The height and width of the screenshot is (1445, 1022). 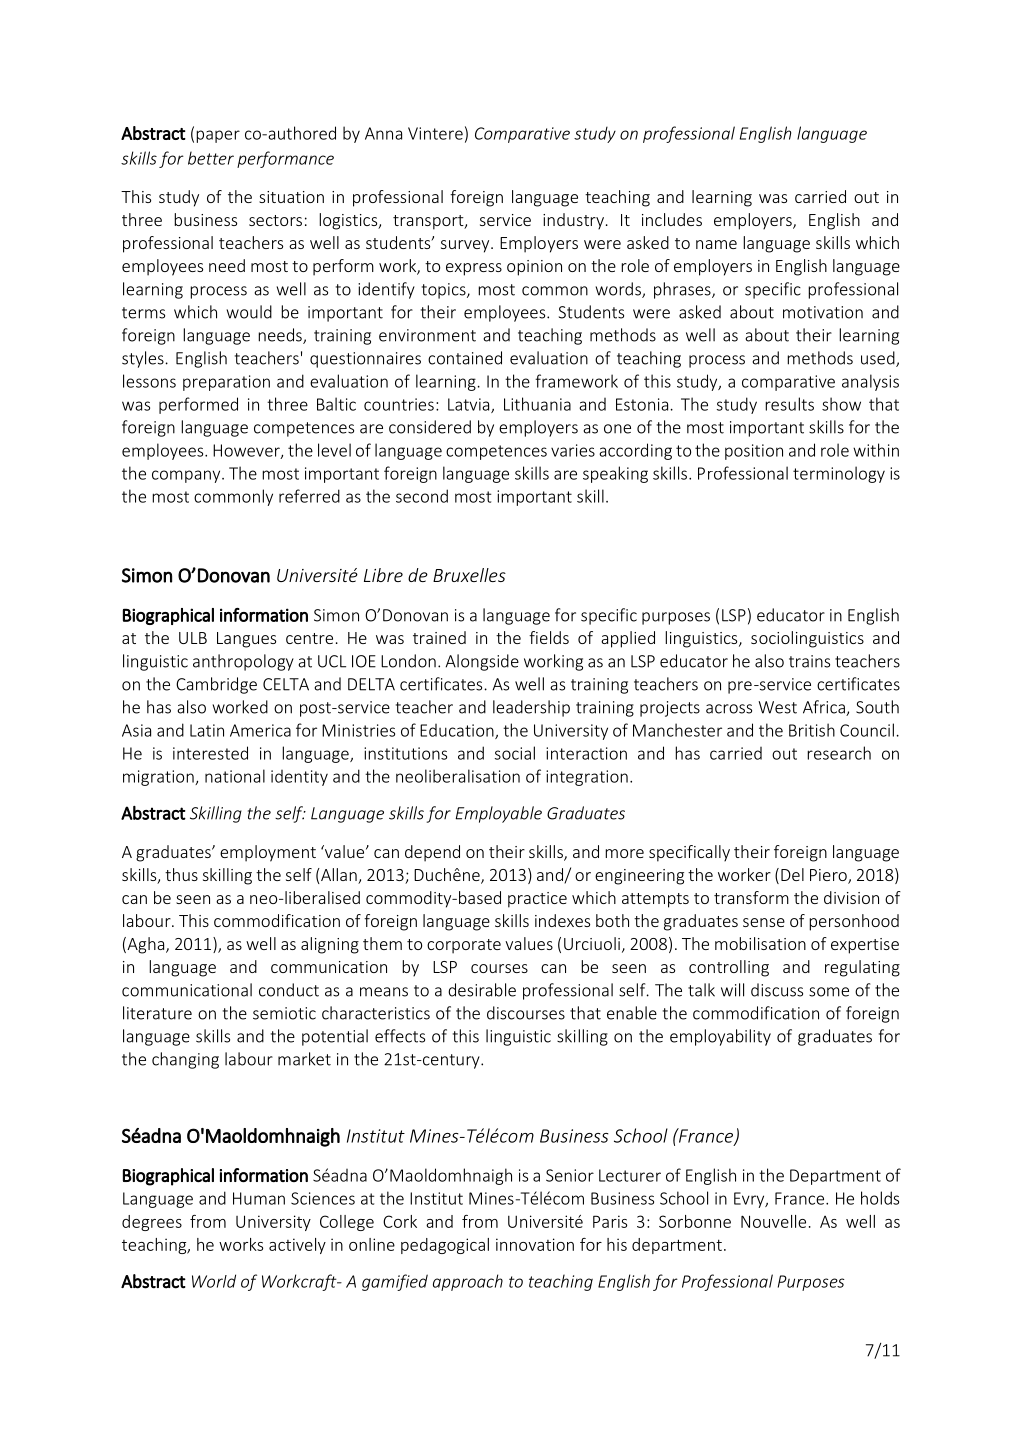 What do you see at coordinates (573, 221) in the screenshot?
I see `industry` at bounding box center [573, 221].
